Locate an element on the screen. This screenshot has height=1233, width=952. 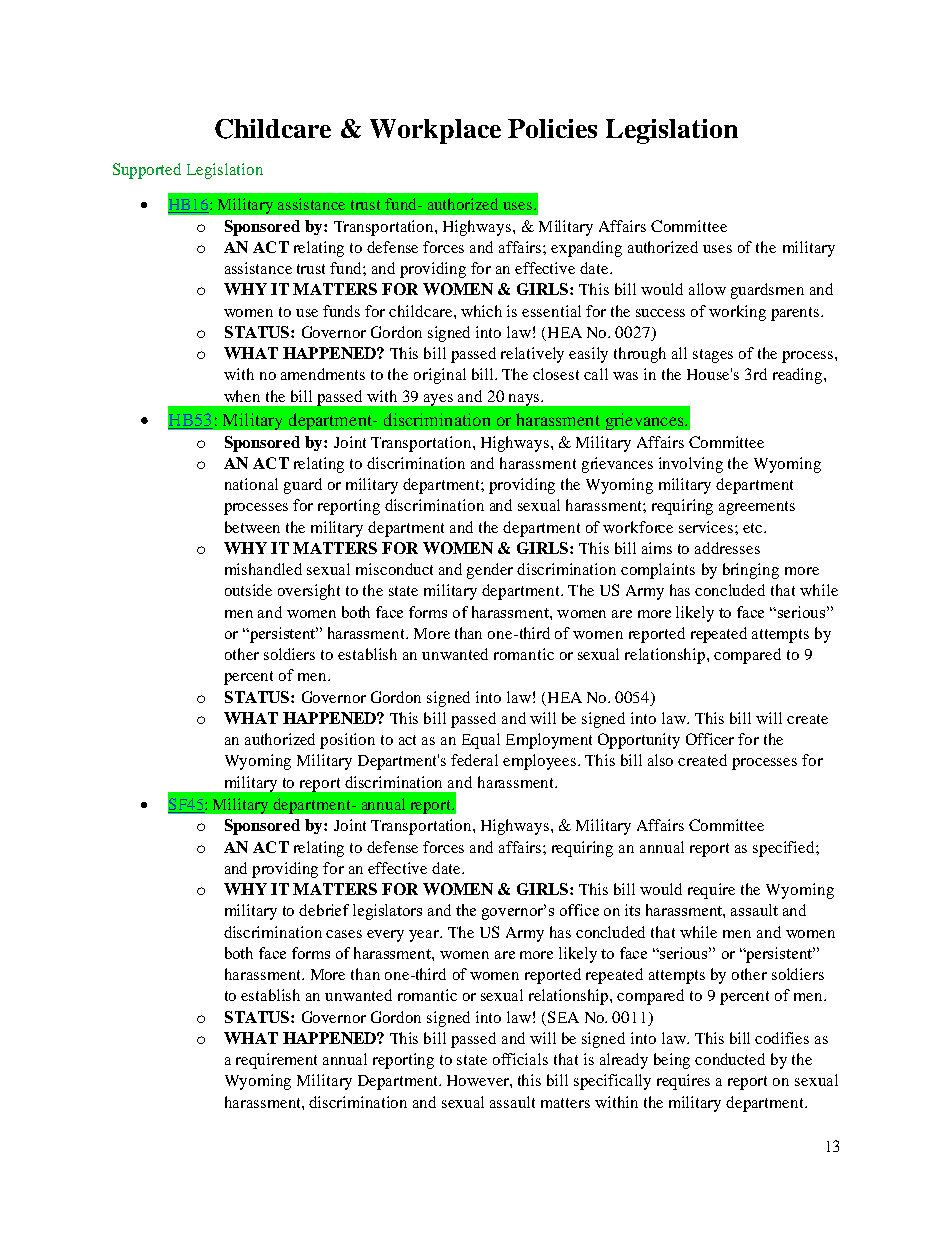
conducted is located at coordinates (730, 1059).
